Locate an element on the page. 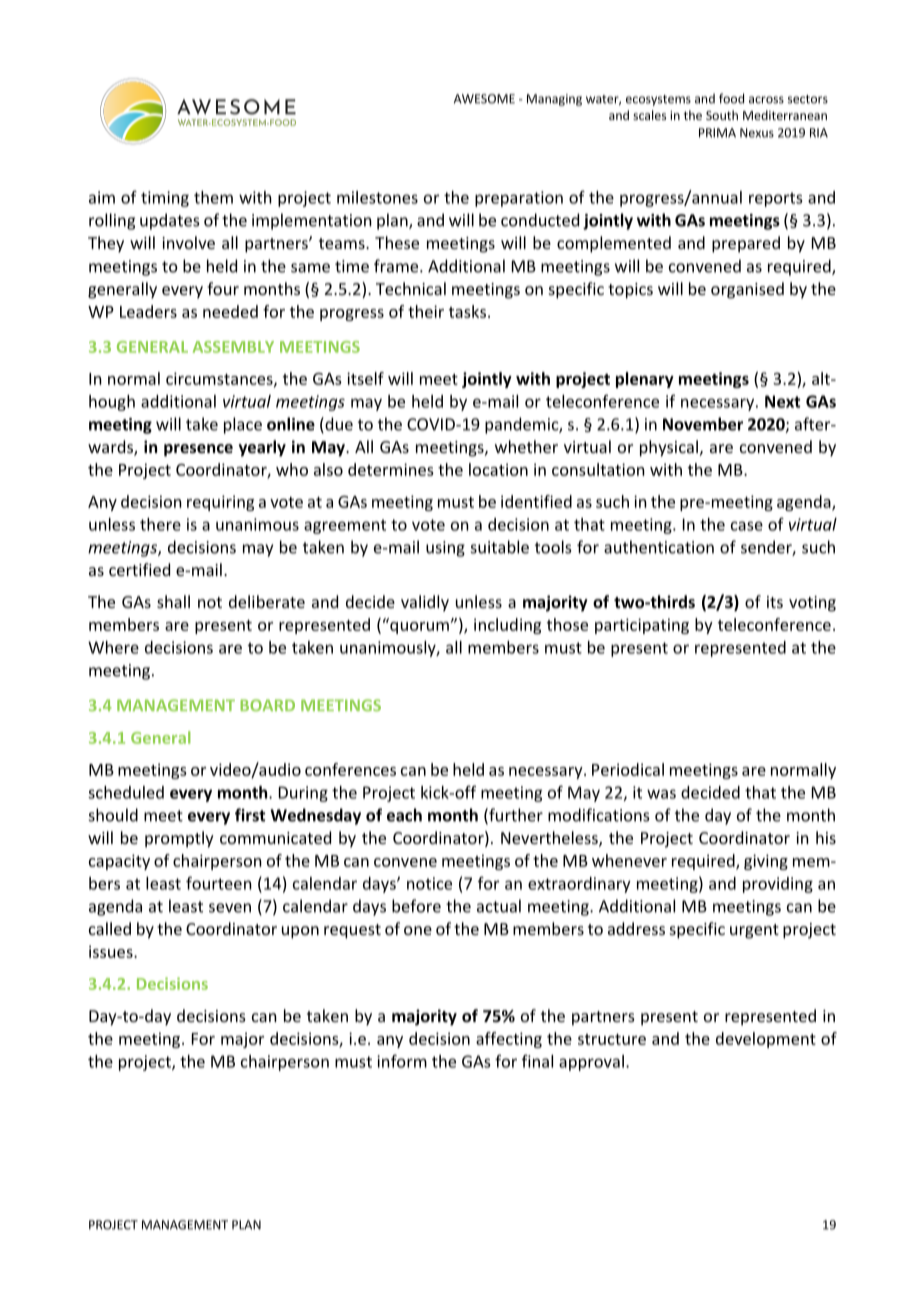 Image resolution: width=924 pixels, height=1308 pixels. shall is located at coordinates (173, 601).
